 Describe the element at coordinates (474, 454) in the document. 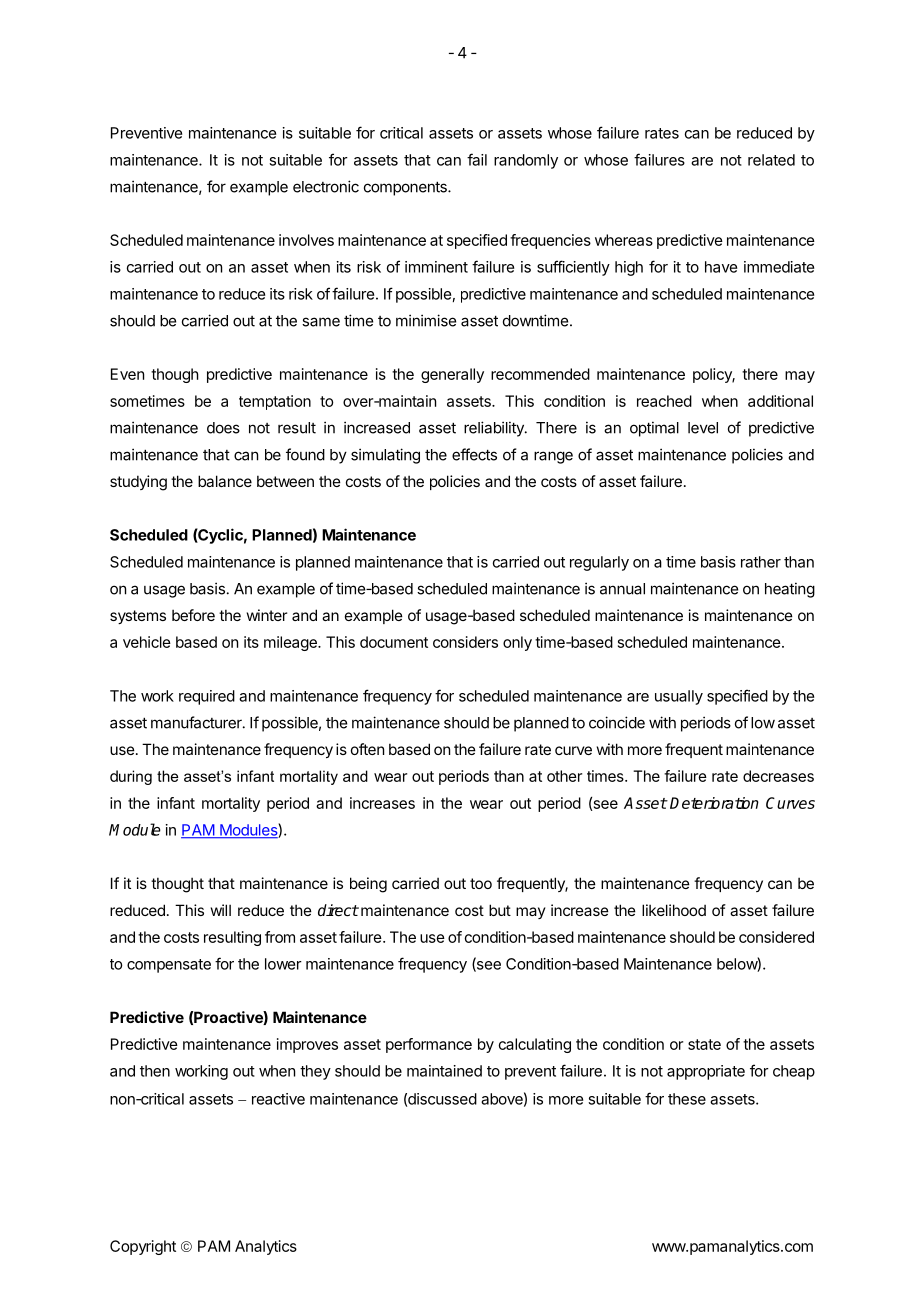

I see `effects` at that location.
